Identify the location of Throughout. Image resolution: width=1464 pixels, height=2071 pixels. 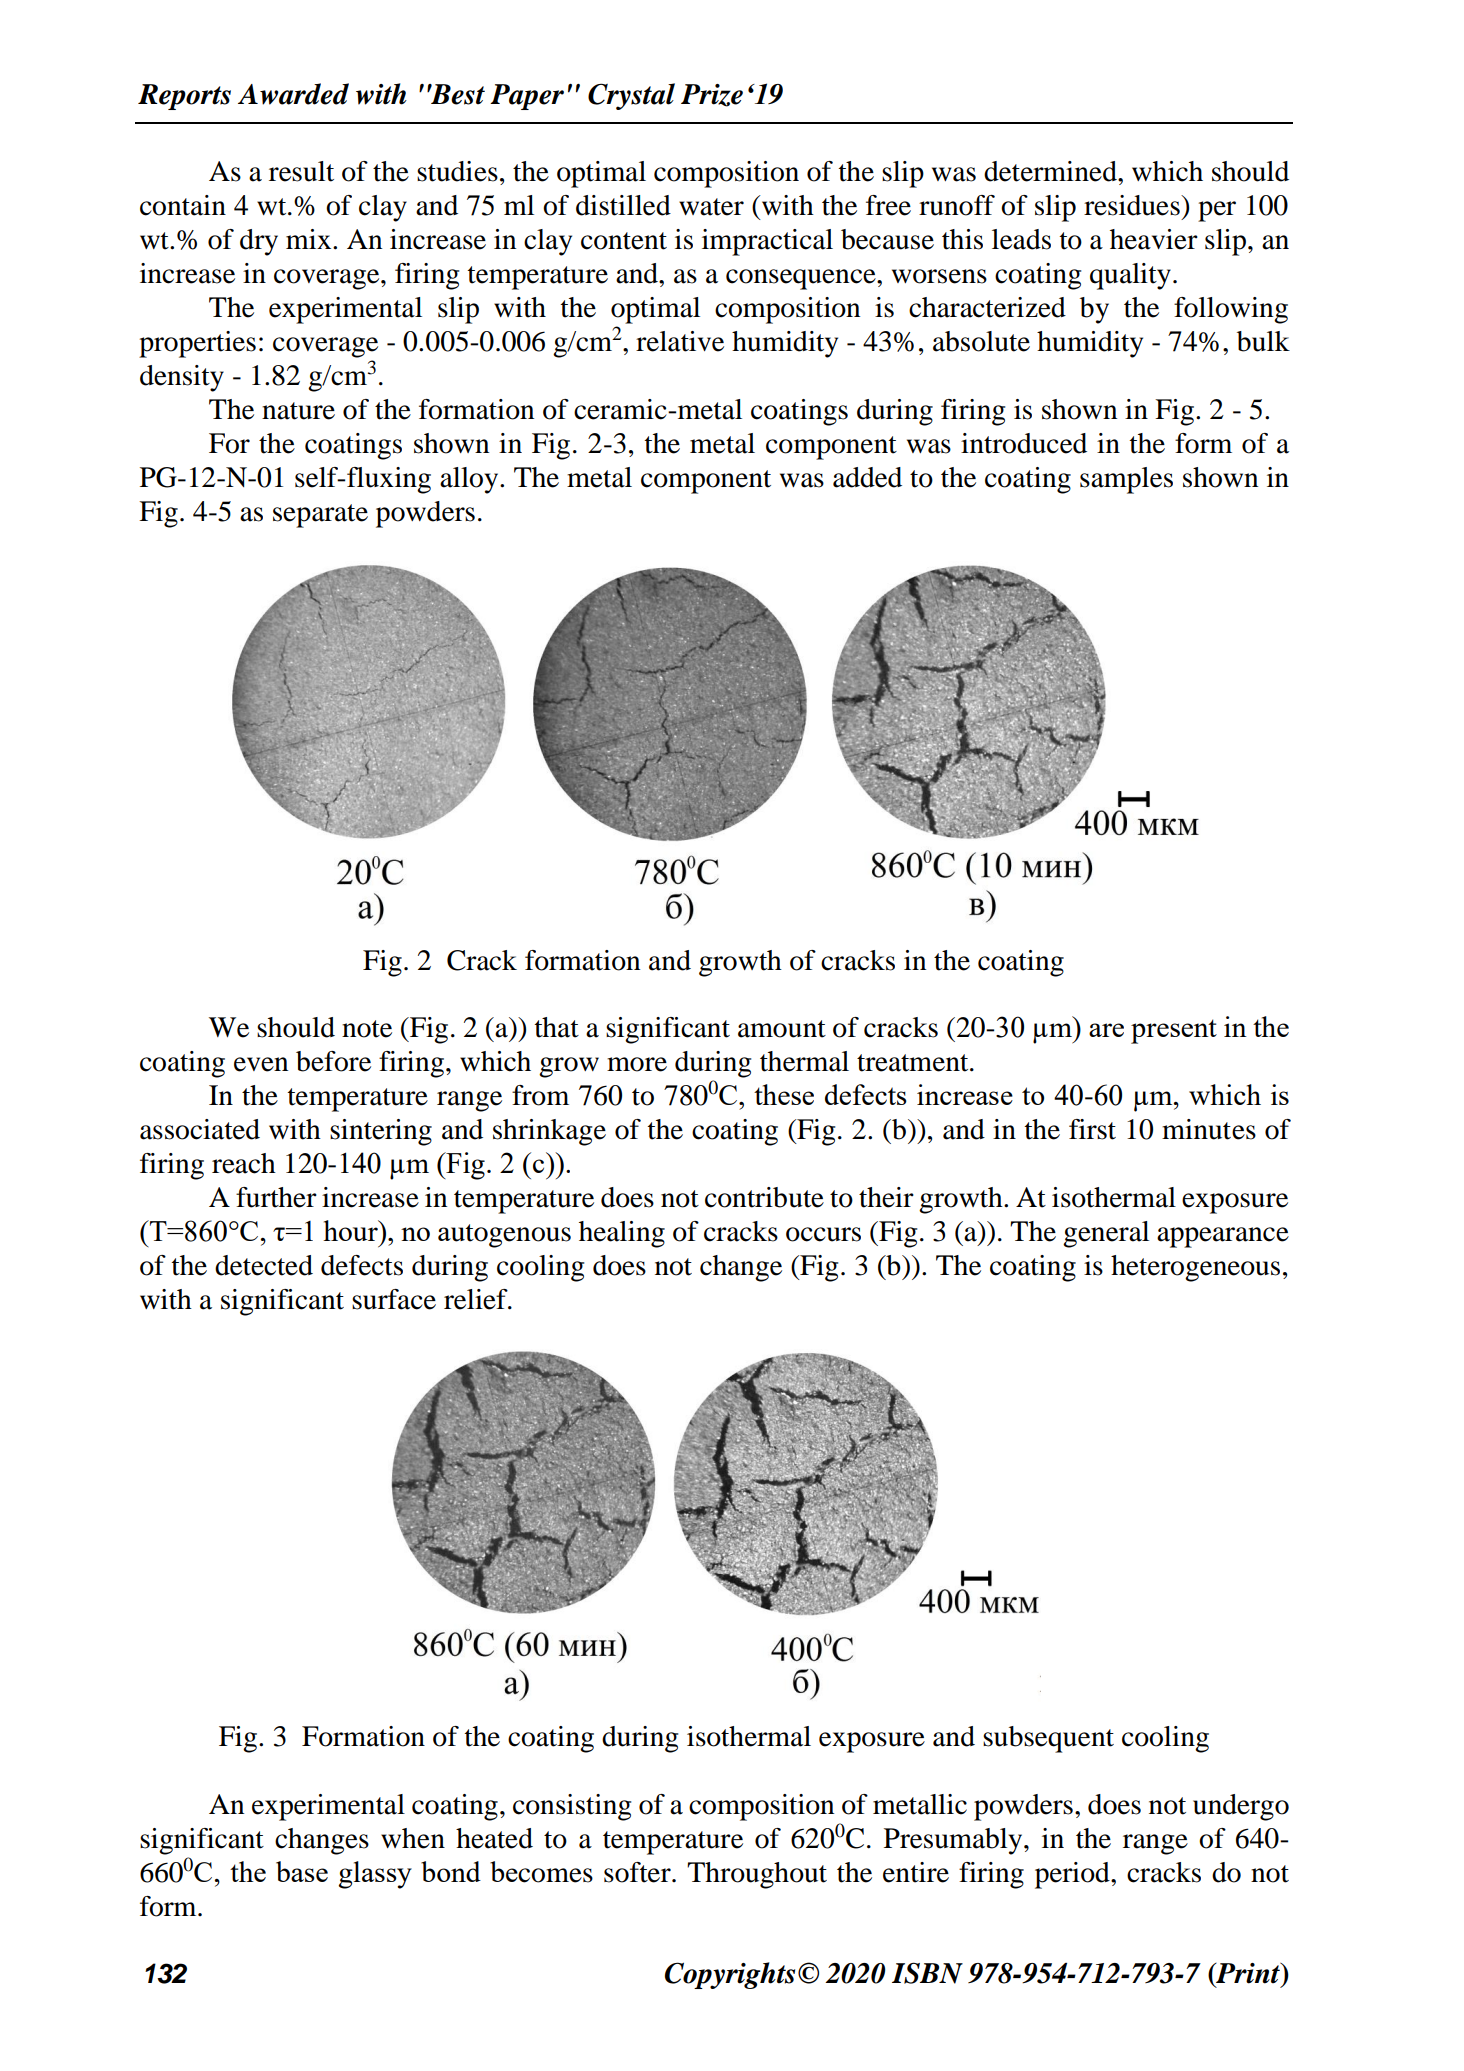
(757, 1875).
